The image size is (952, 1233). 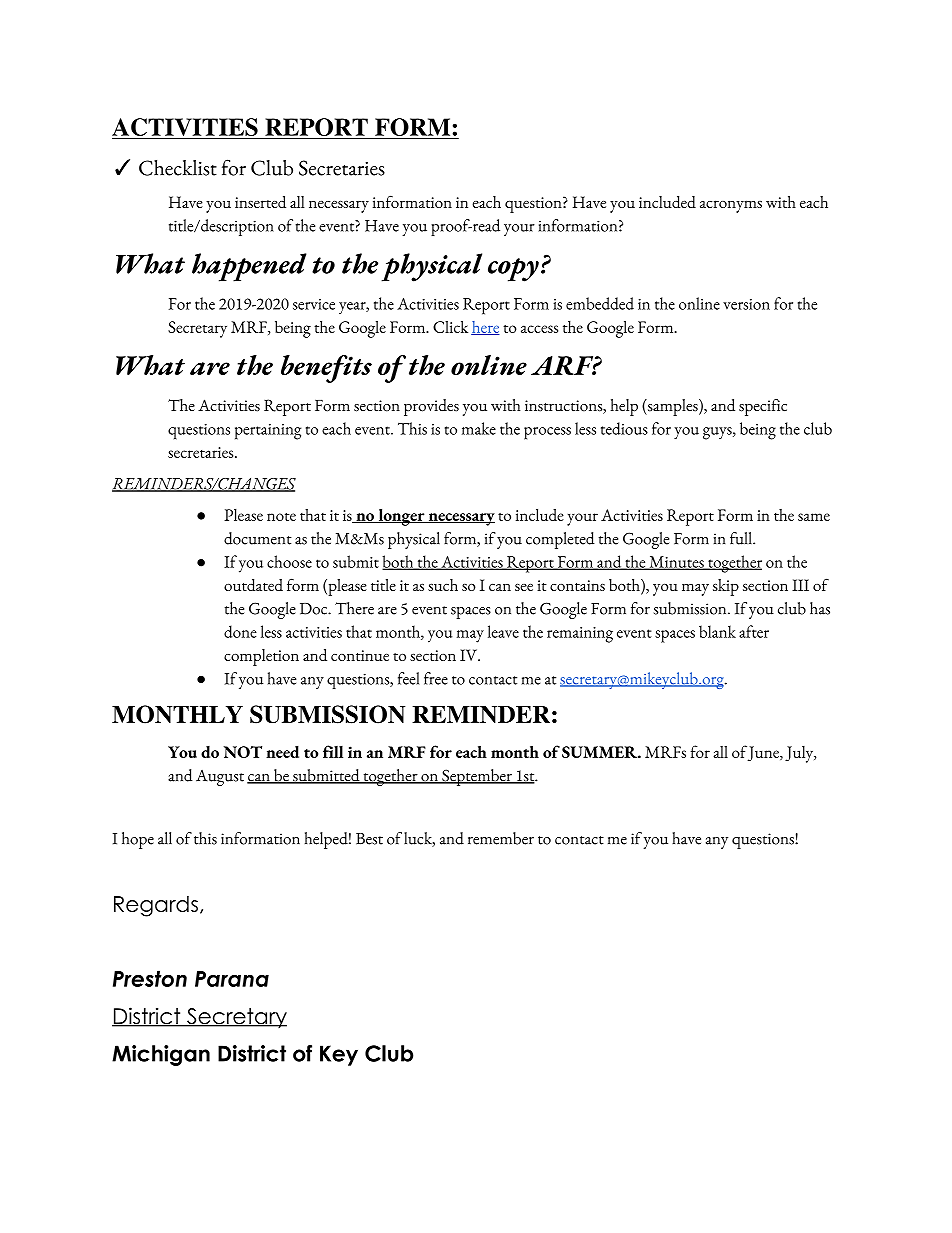 What do you see at coordinates (232, 979) in the screenshot?
I see `Parana` at bounding box center [232, 979].
